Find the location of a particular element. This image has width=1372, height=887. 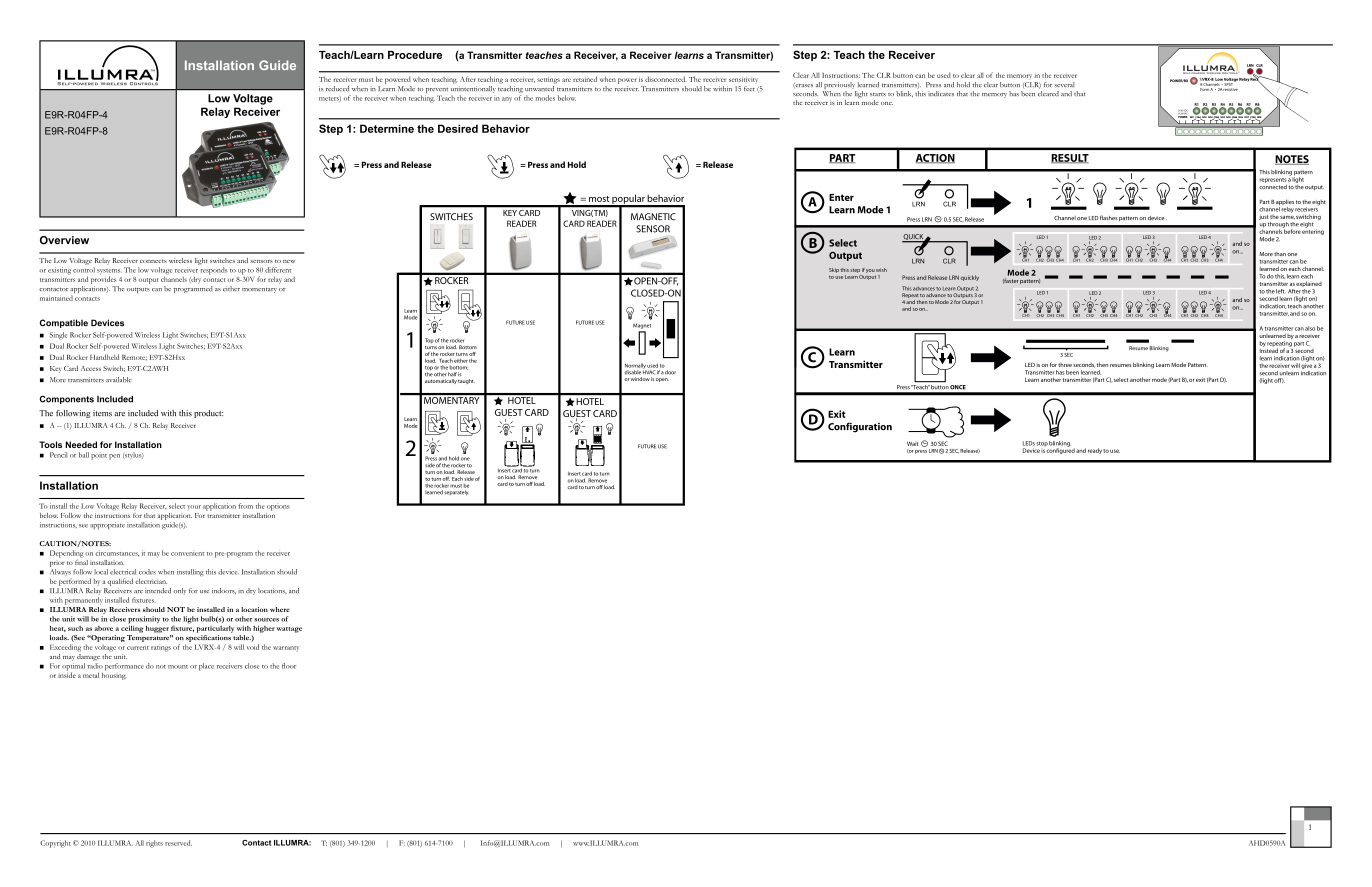

reserved is located at coordinates (178, 843).
